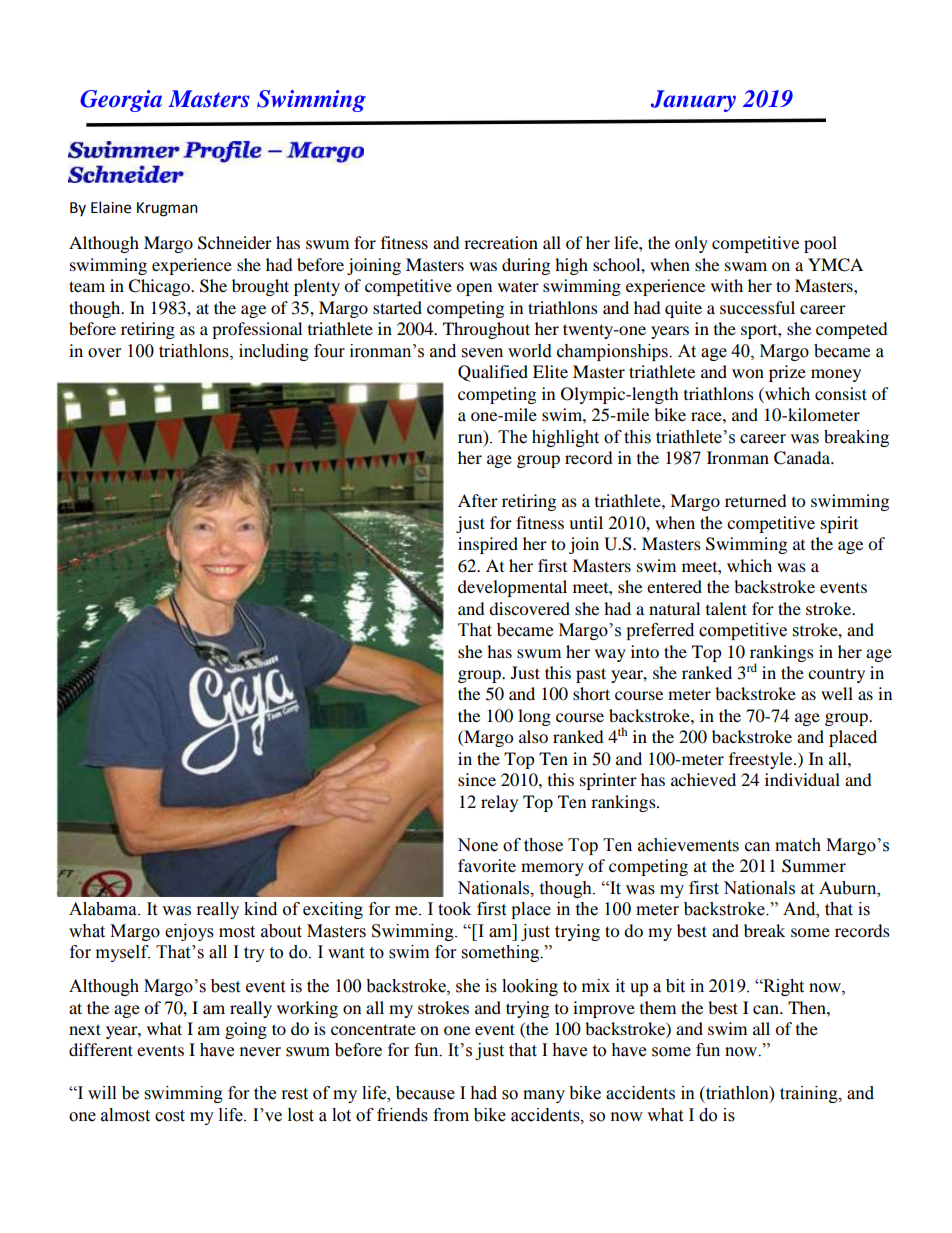  I want to click on because, so click(425, 1093).
